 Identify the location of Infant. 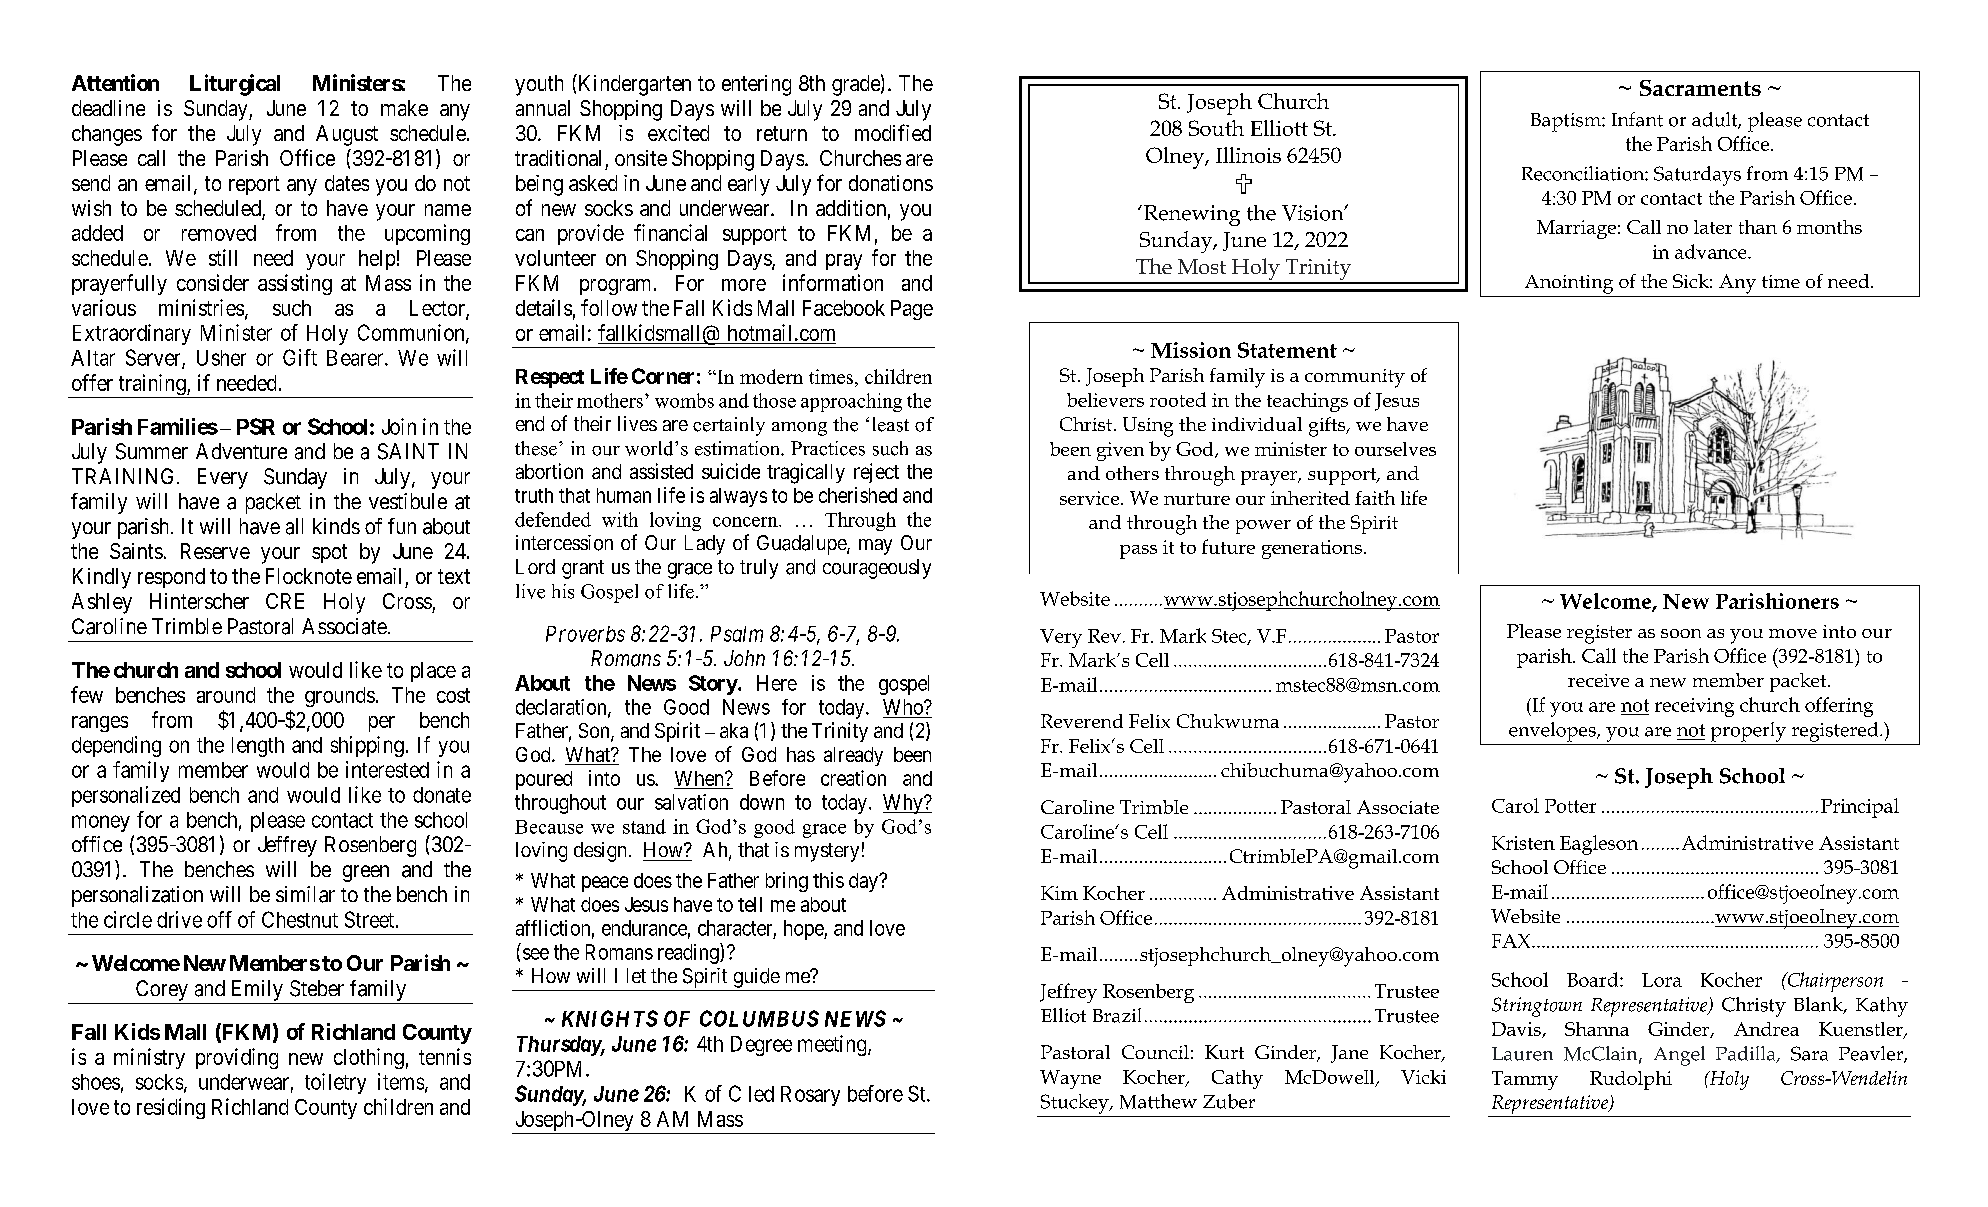
(1637, 119).
